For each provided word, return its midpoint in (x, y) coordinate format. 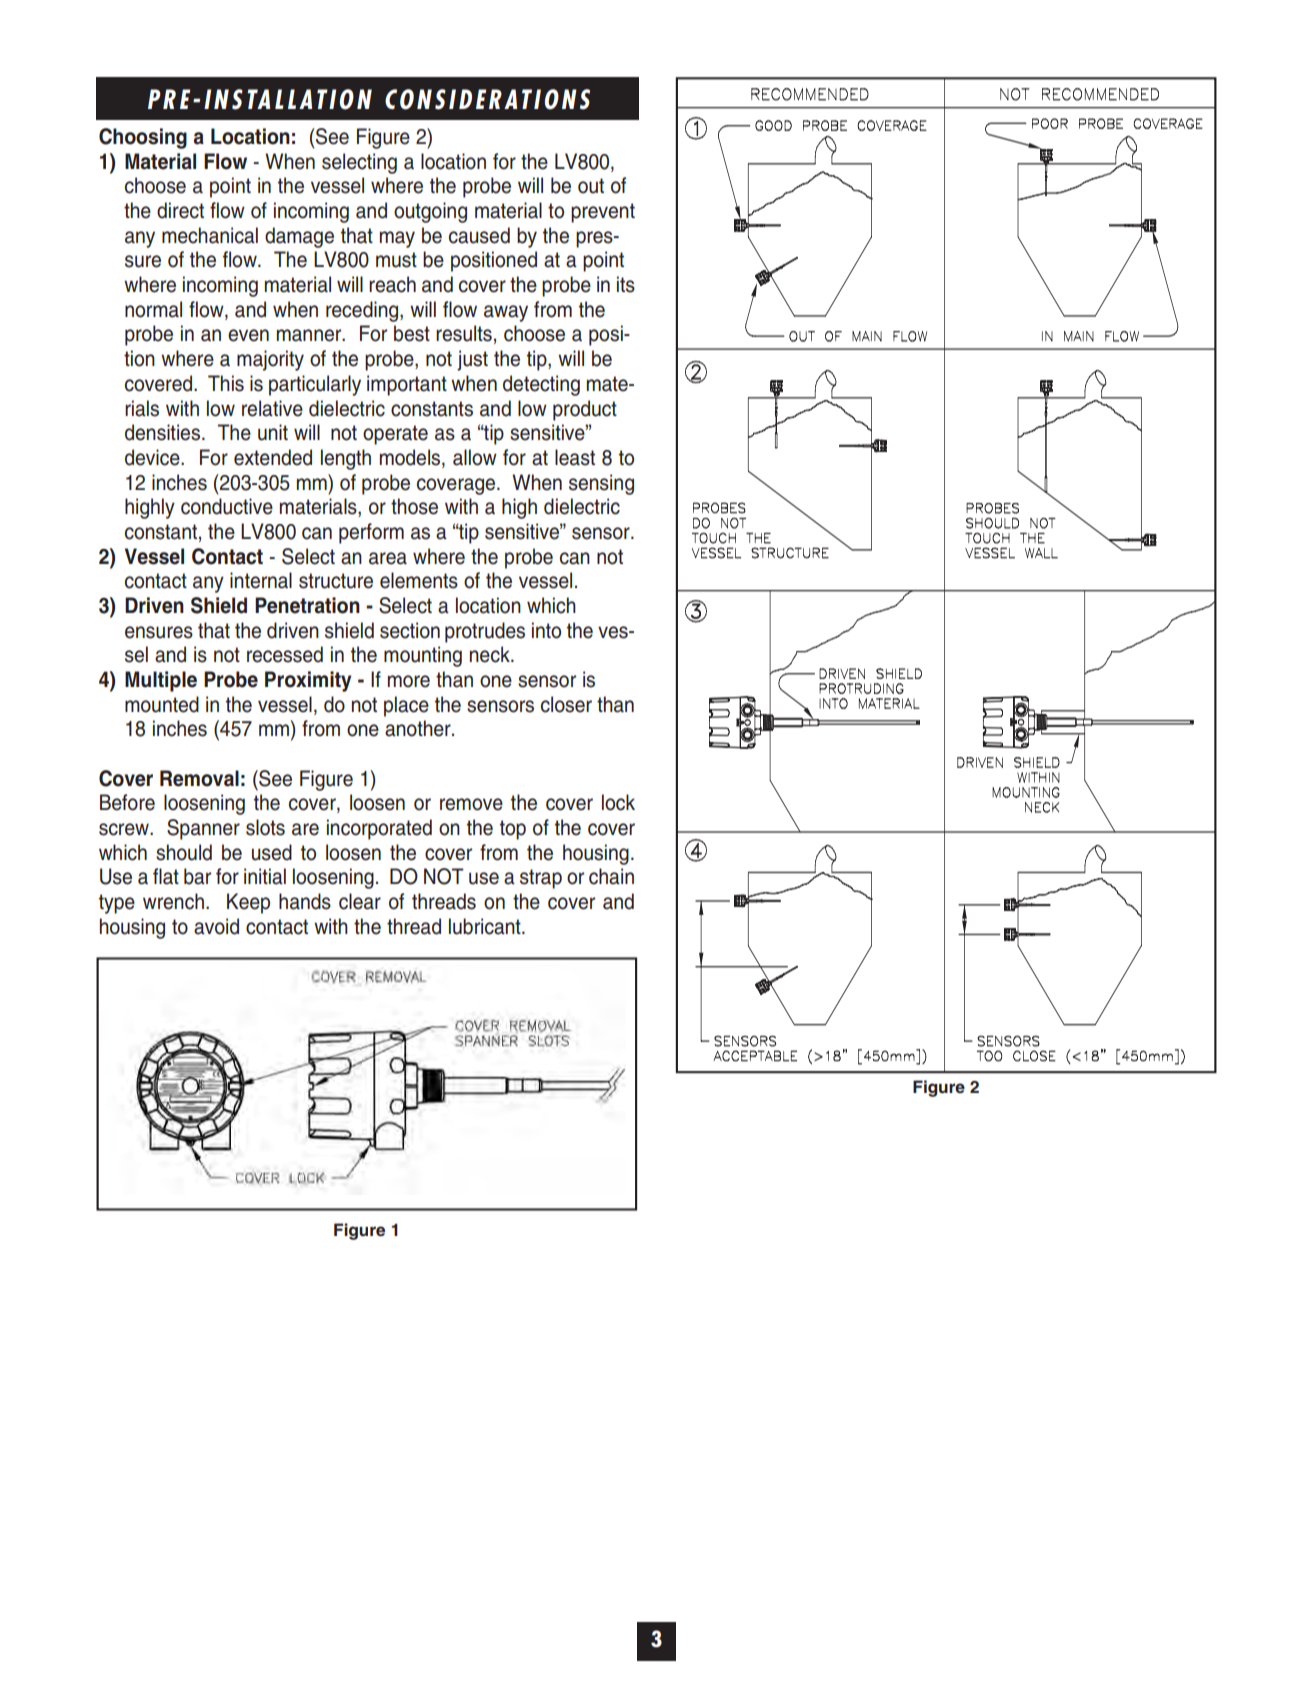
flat (166, 876)
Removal (199, 778)
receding (363, 311)
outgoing (430, 212)
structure (336, 581)
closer (566, 704)
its (626, 284)
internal (261, 580)
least (575, 457)
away (506, 313)
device (153, 457)
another (419, 728)
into (546, 630)
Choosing (143, 138)
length (346, 459)
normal (153, 309)
